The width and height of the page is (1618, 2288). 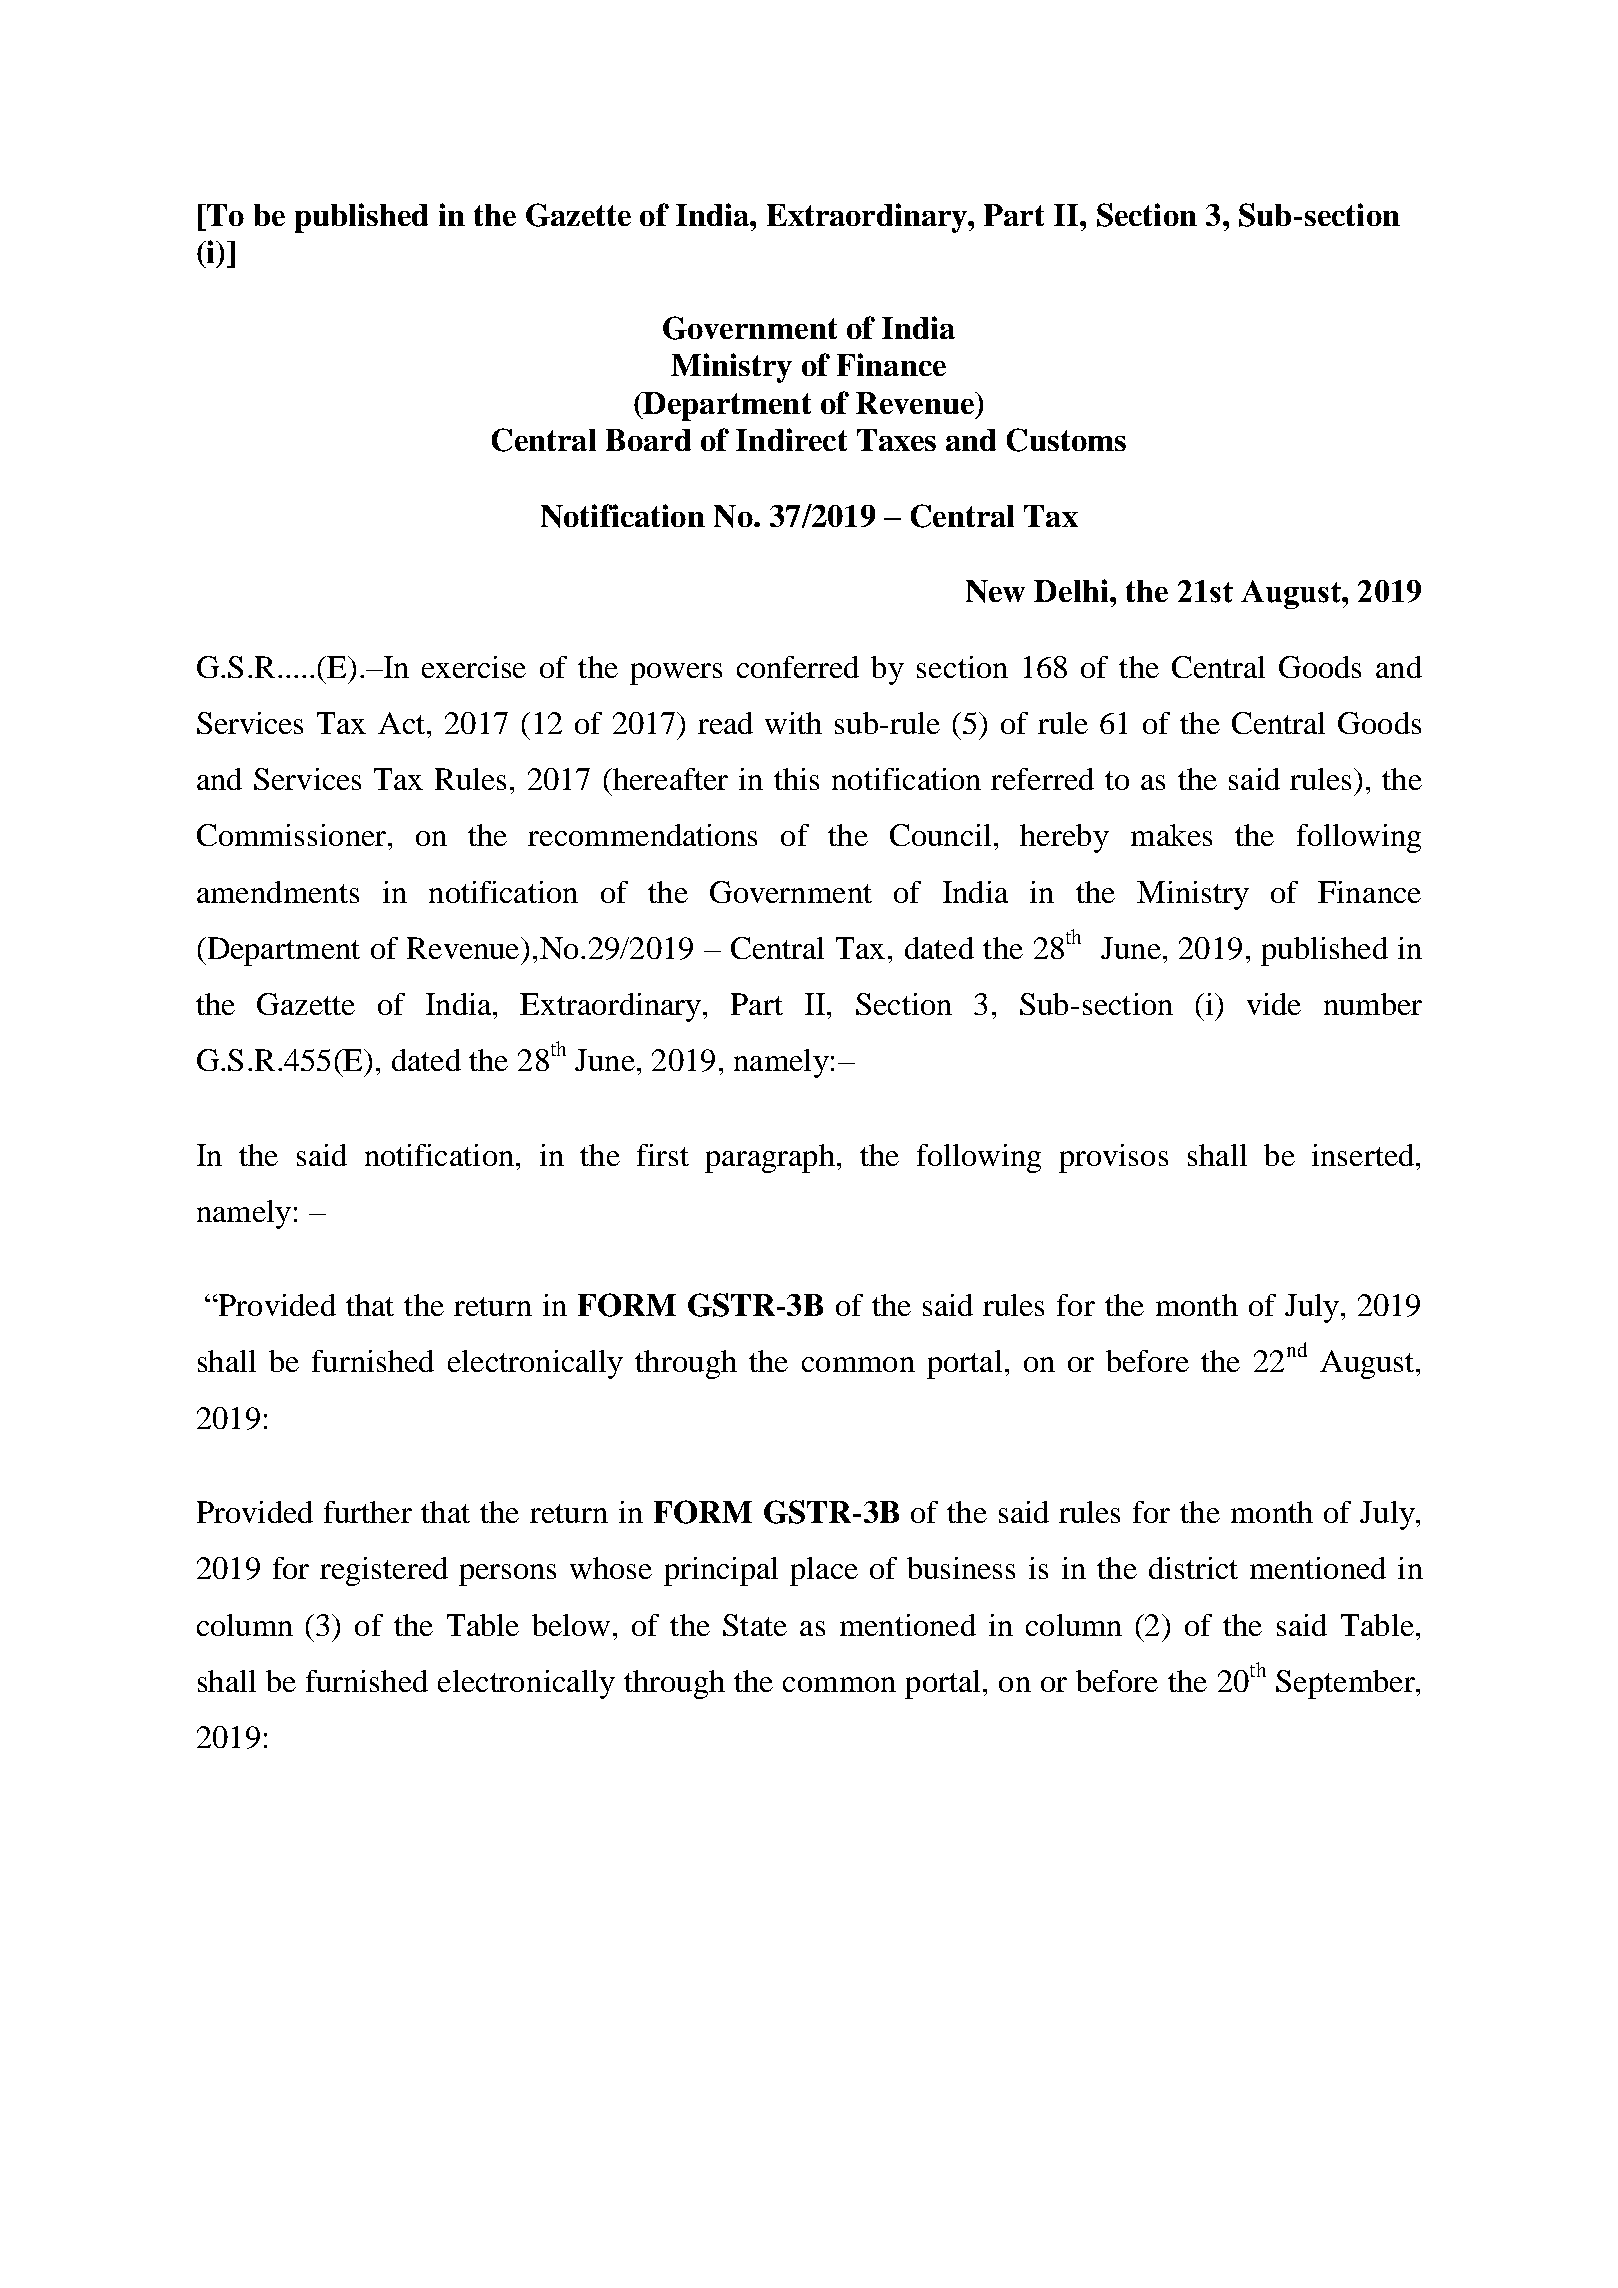 I want to click on provisos, so click(x=1113, y=1158).
